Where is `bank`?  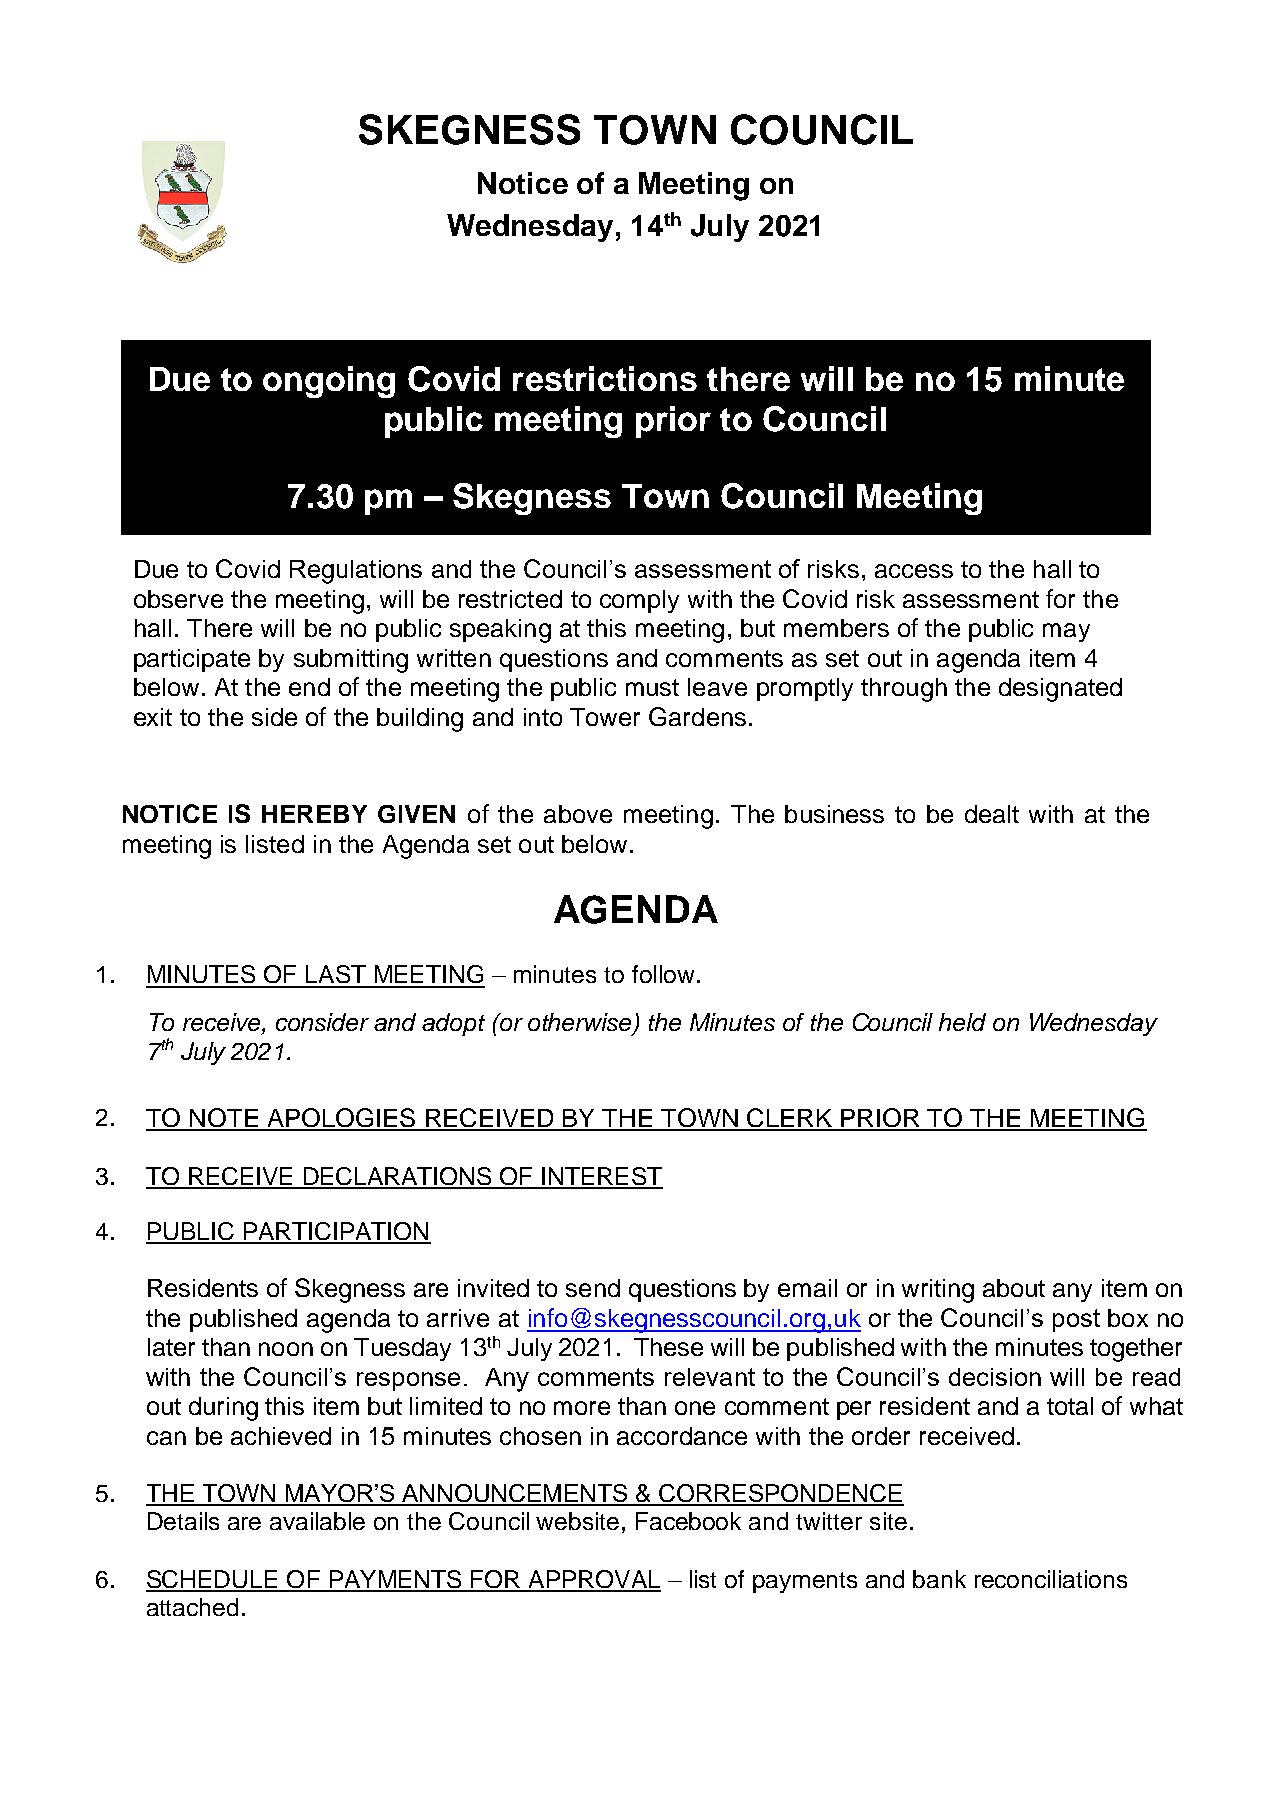
bank is located at coordinates (939, 1579).
